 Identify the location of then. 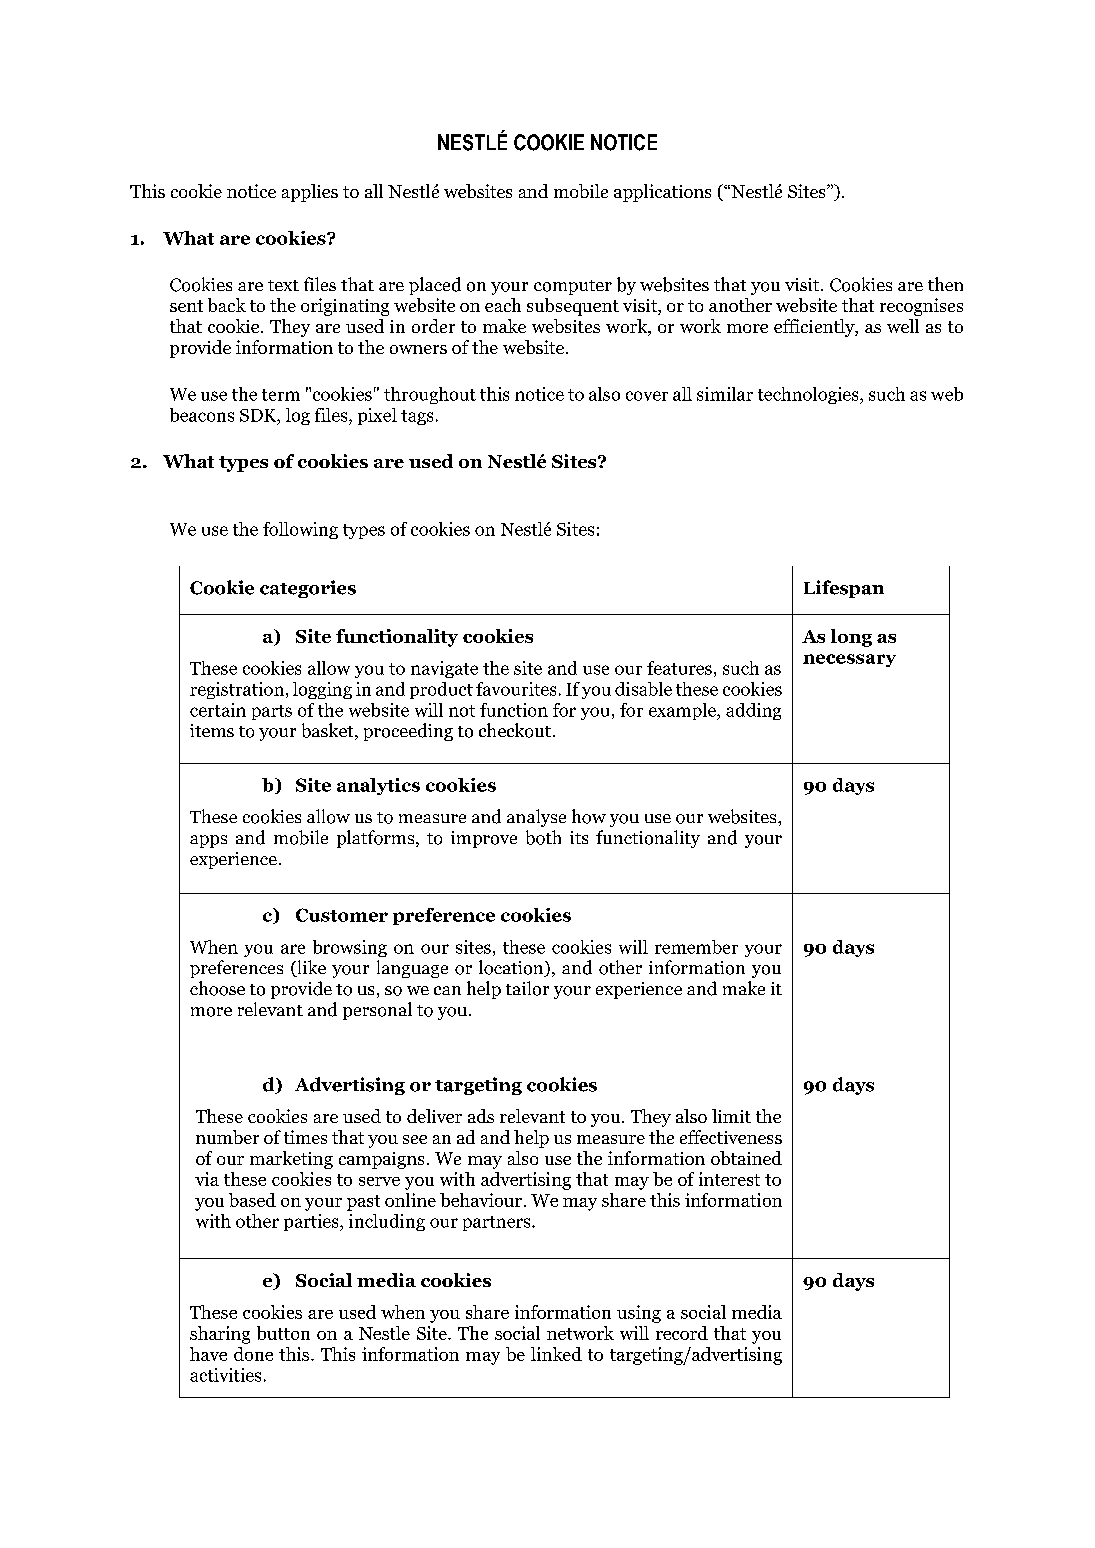
(945, 284).
